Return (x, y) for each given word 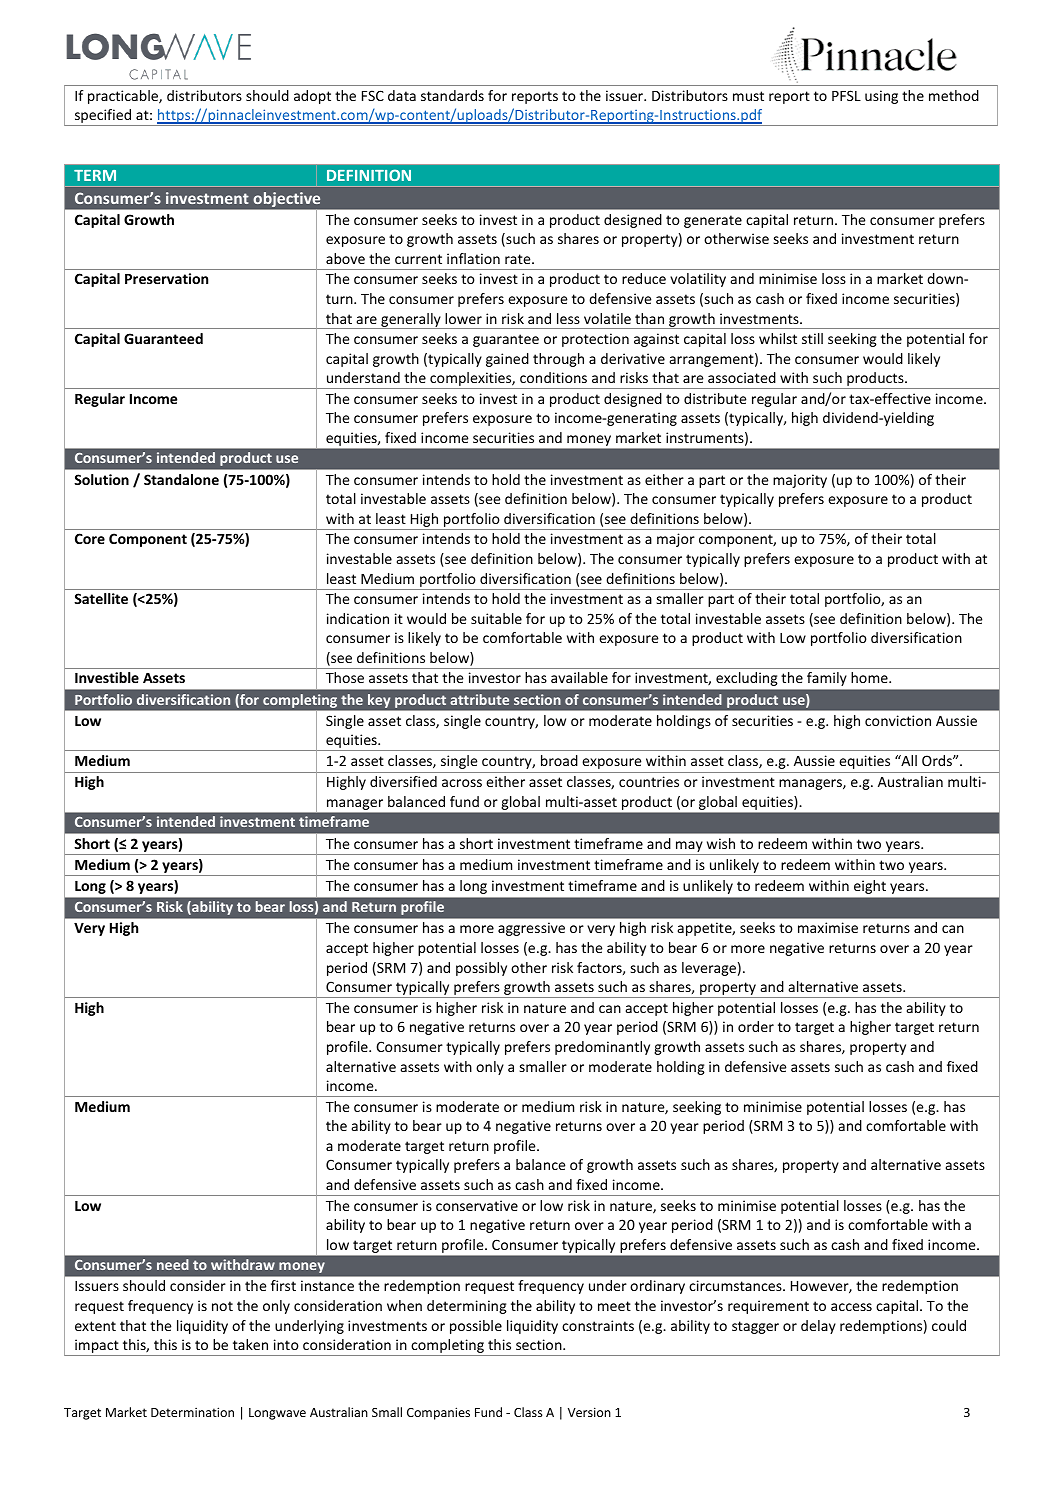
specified (103, 117)
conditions (553, 377)
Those (345, 677)
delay (818, 1327)
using (881, 97)
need (173, 1264)
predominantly (602, 1048)
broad (559, 760)
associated (742, 377)
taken (250, 1344)
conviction (898, 720)
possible (476, 1327)
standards (452, 95)
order (756, 1026)
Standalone (181, 479)
